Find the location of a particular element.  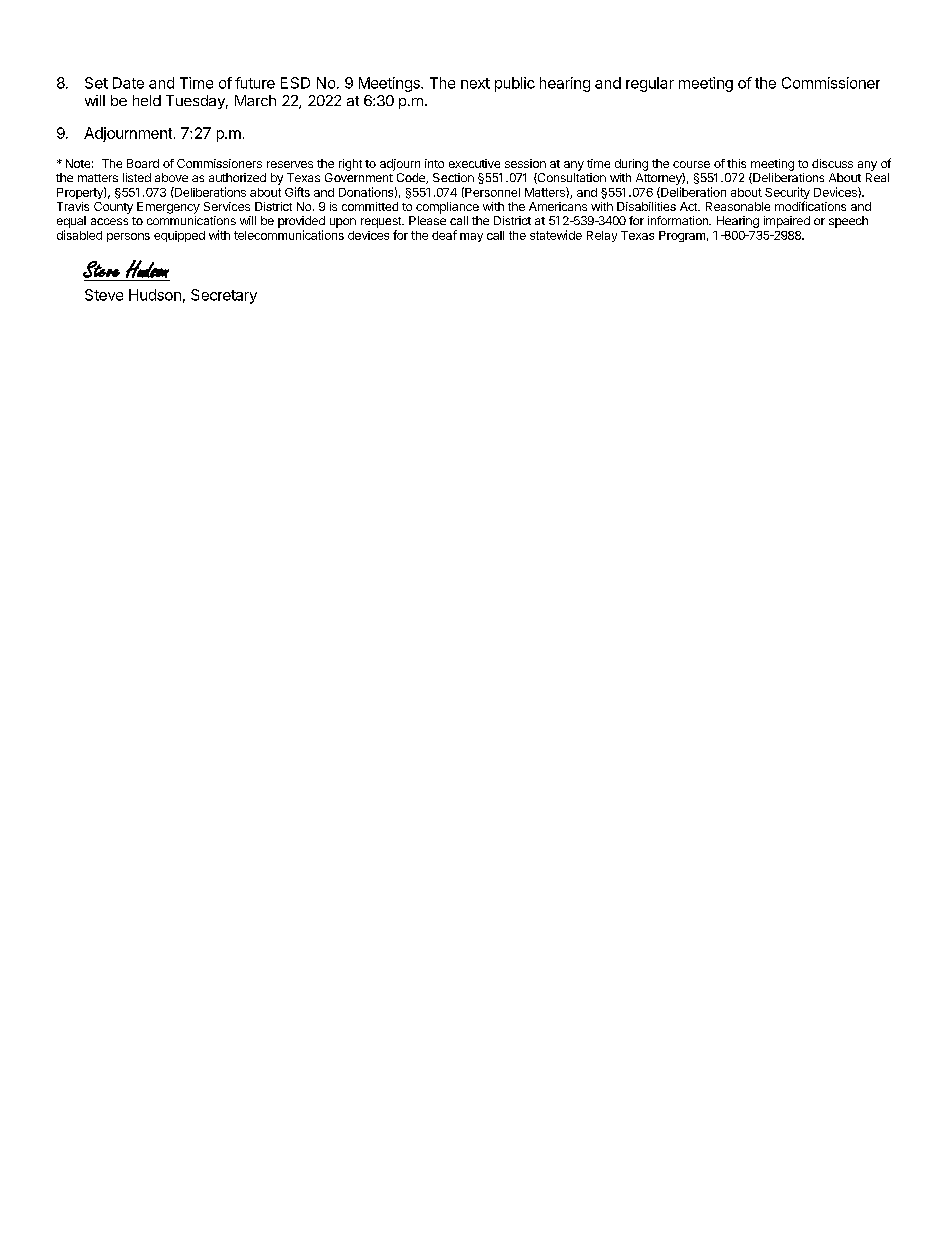

next is located at coordinates (475, 83).
